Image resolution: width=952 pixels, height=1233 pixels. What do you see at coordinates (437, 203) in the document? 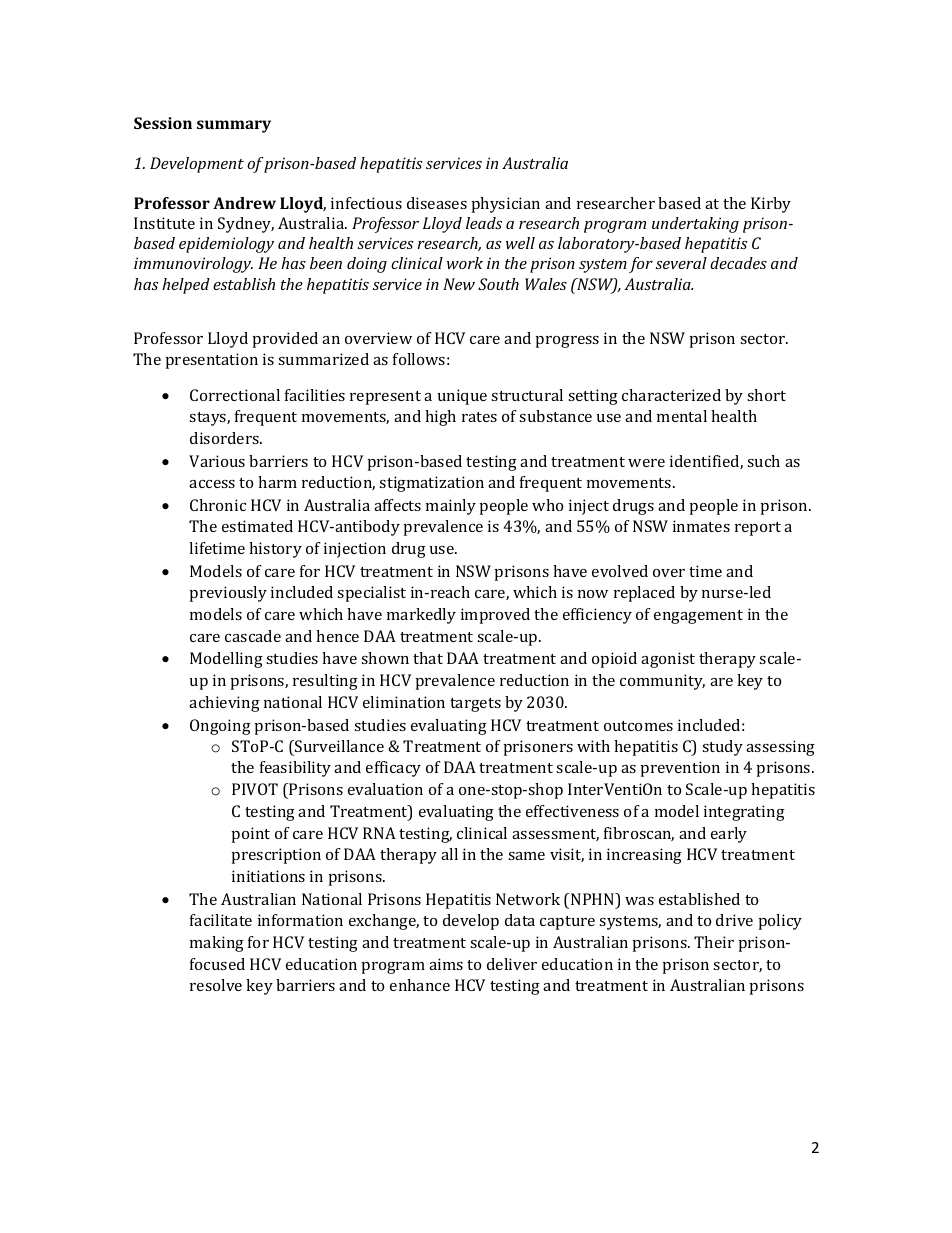
I see `diseases` at bounding box center [437, 203].
